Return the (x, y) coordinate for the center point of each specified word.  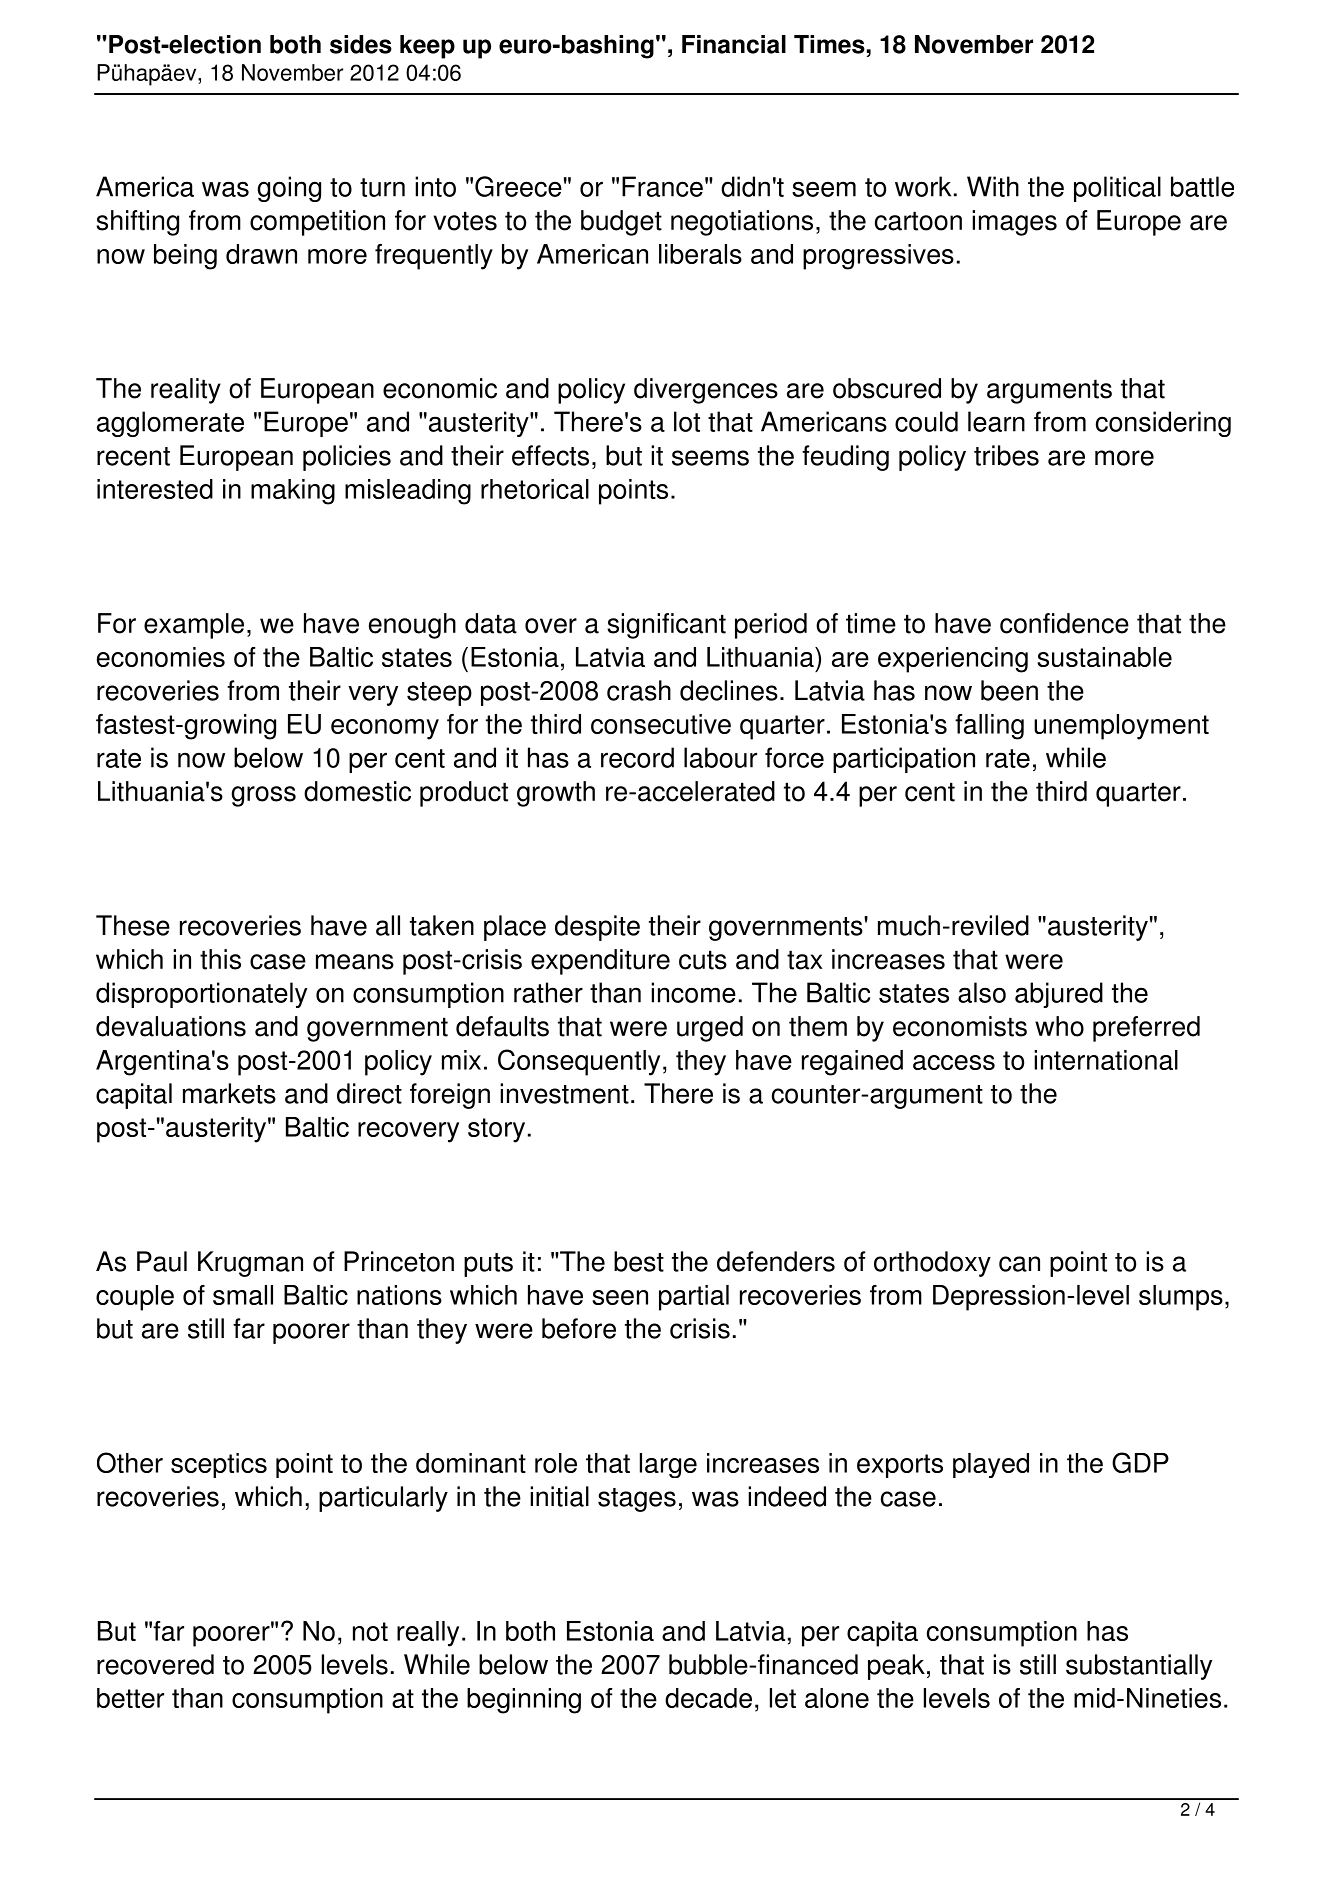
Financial (734, 44)
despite (597, 928)
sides (361, 44)
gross (264, 796)
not (370, 1631)
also (982, 992)
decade (708, 1698)
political (1117, 189)
